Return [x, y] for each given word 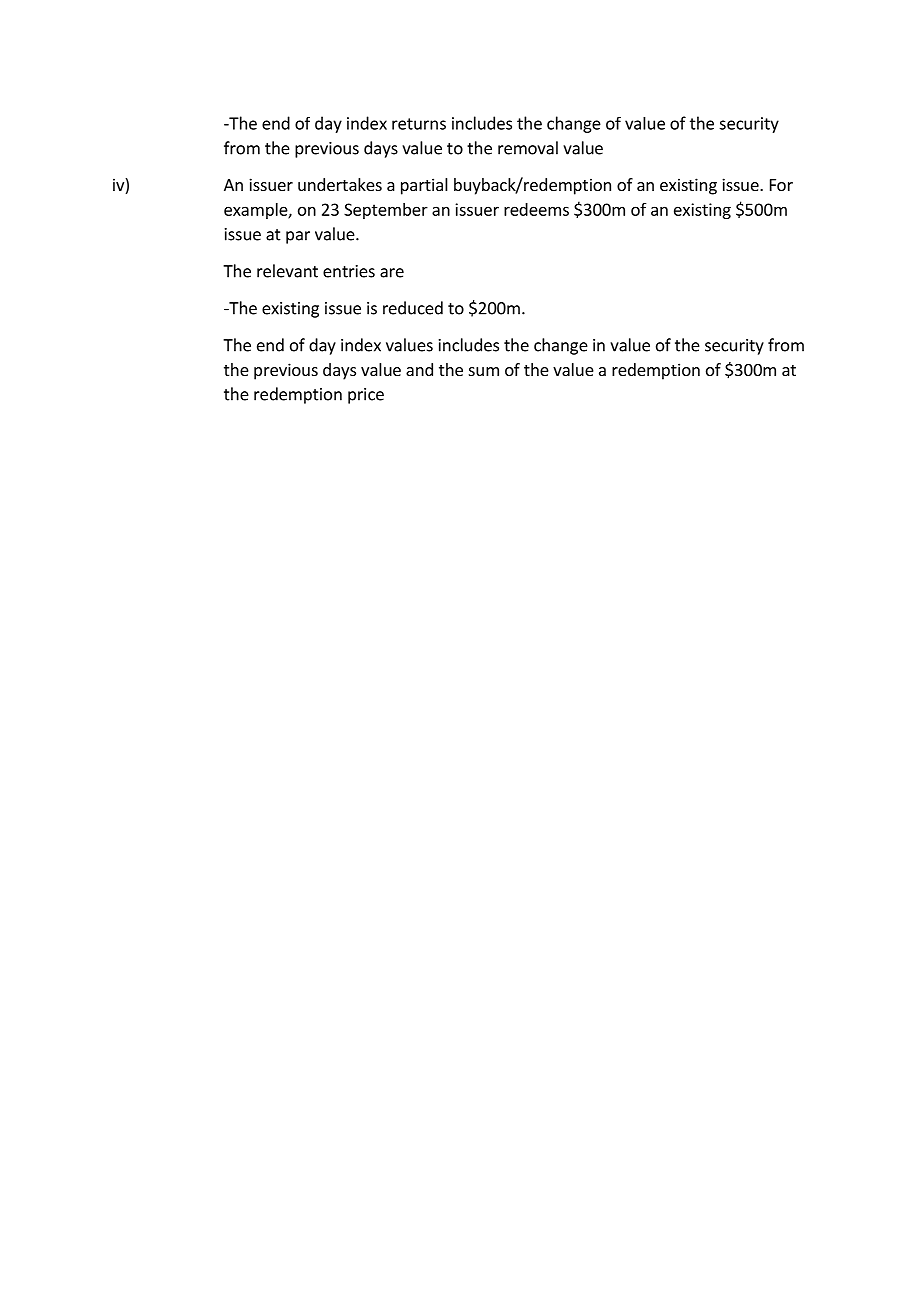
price [366, 396]
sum [484, 371]
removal [528, 148]
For [781, 185]
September [386, 211]
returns [419, 124]
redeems [536, 209]
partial [424, 186]
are [392, 273]
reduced [413, 308]
